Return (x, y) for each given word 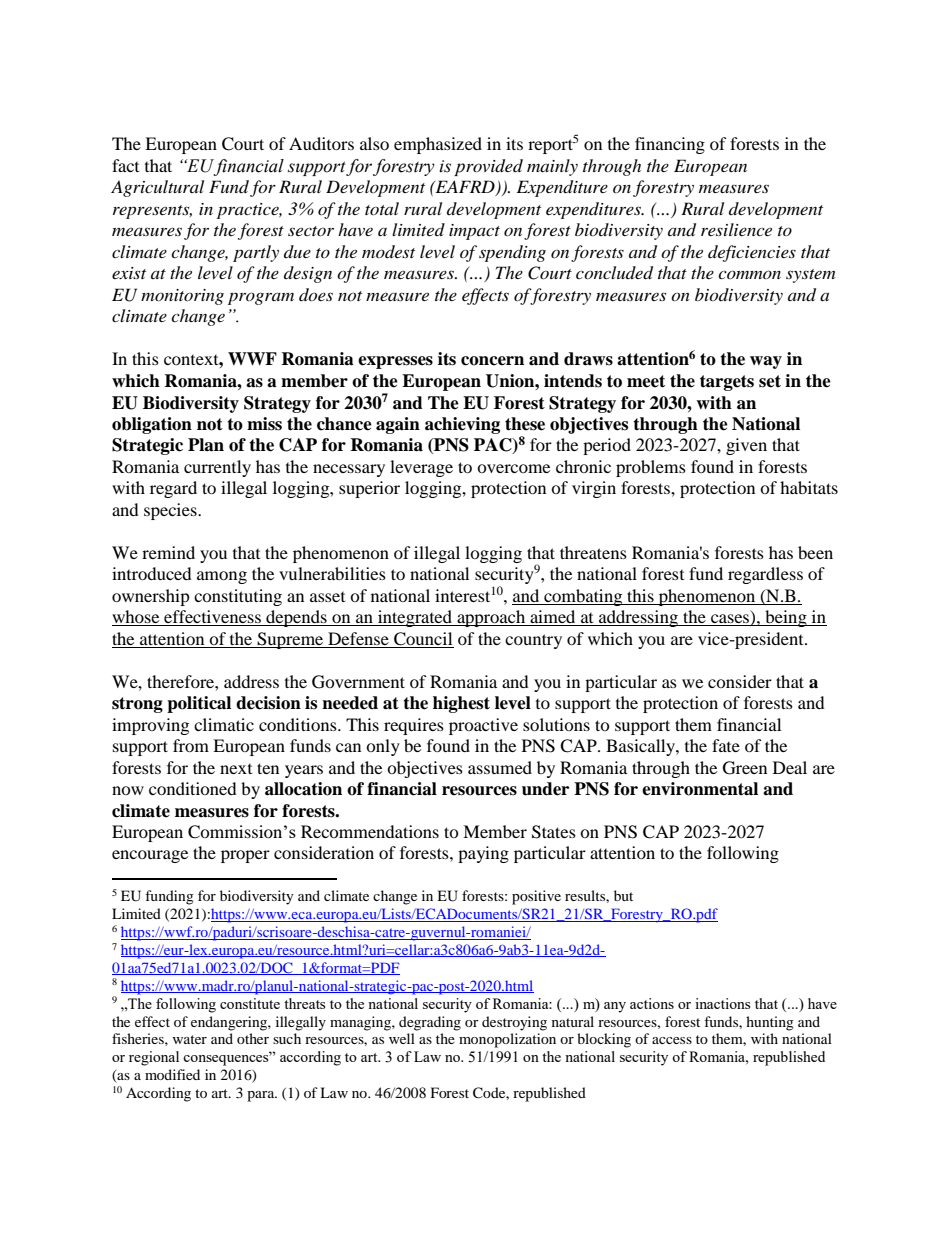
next (236, 769)
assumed (500, 767)
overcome (513, 468)
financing (670, 145)
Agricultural (157, 188)
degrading (430, 1023)
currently (217, 468)
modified (172, 1074)
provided (488, 167)
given (746, 446)
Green (745, 768)
